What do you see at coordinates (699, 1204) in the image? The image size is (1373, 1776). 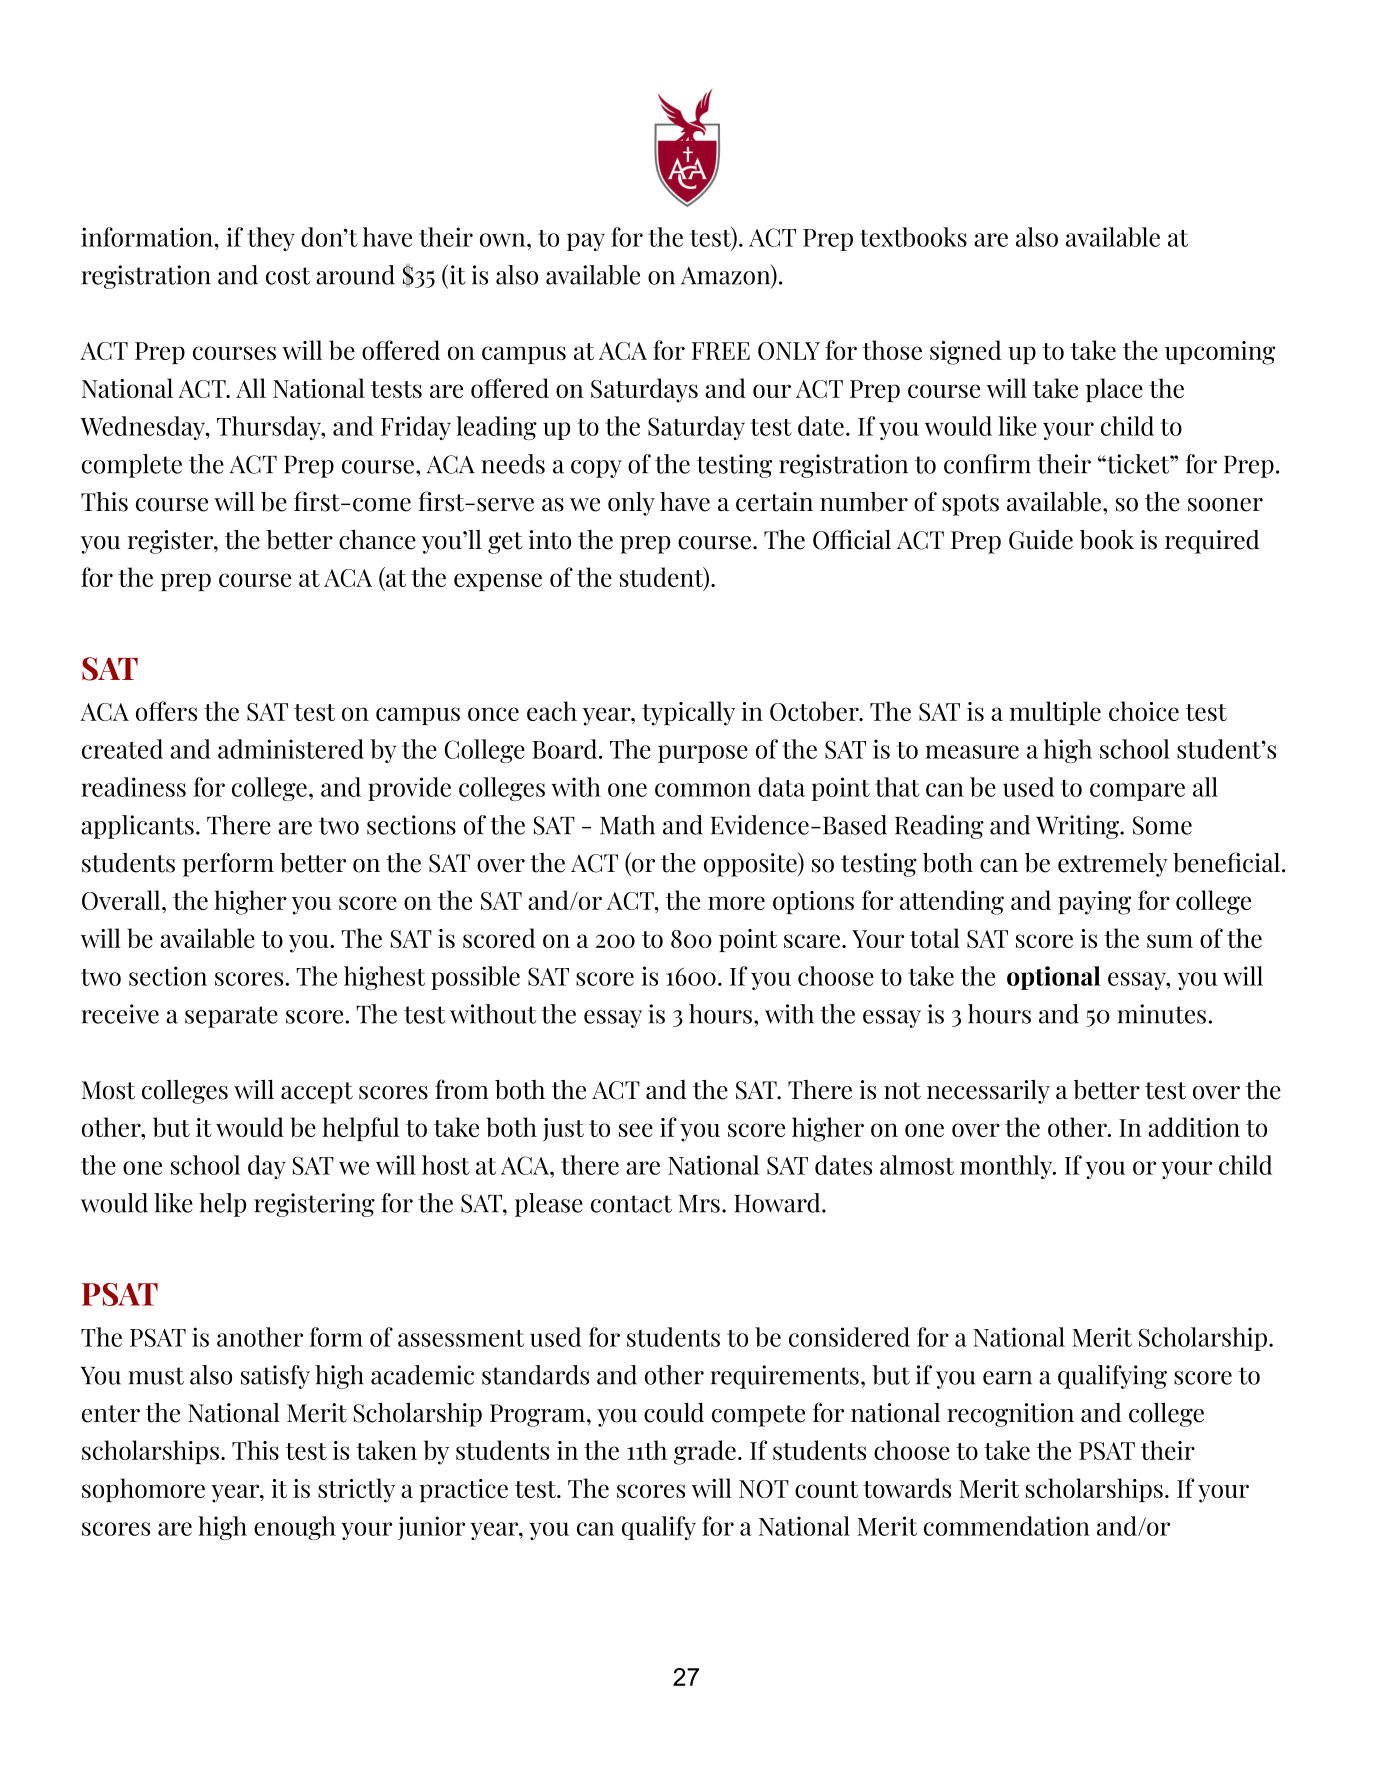 I see `Mrs` at bounding box center [699, 1204].
